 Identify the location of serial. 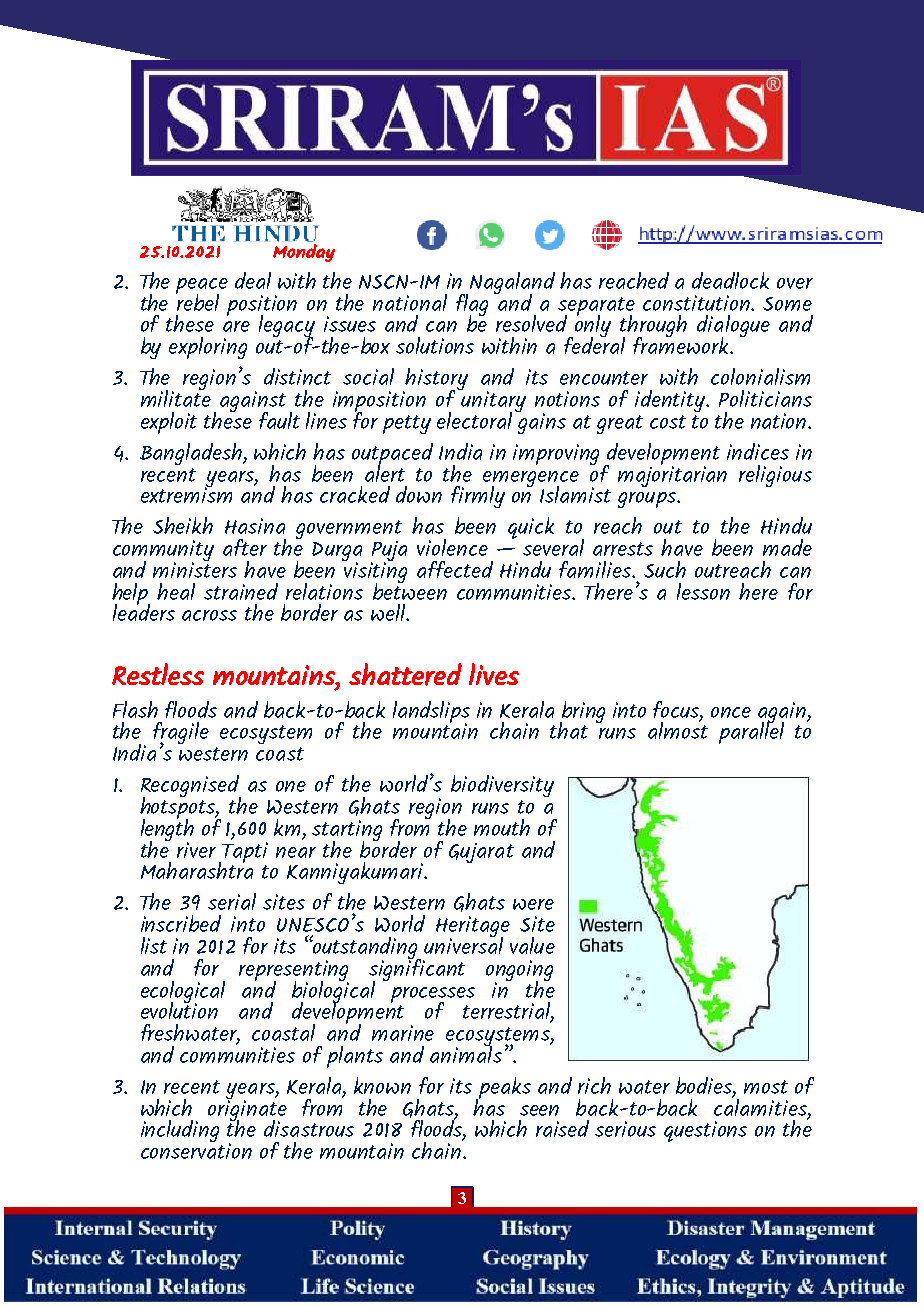
(232, 901).
